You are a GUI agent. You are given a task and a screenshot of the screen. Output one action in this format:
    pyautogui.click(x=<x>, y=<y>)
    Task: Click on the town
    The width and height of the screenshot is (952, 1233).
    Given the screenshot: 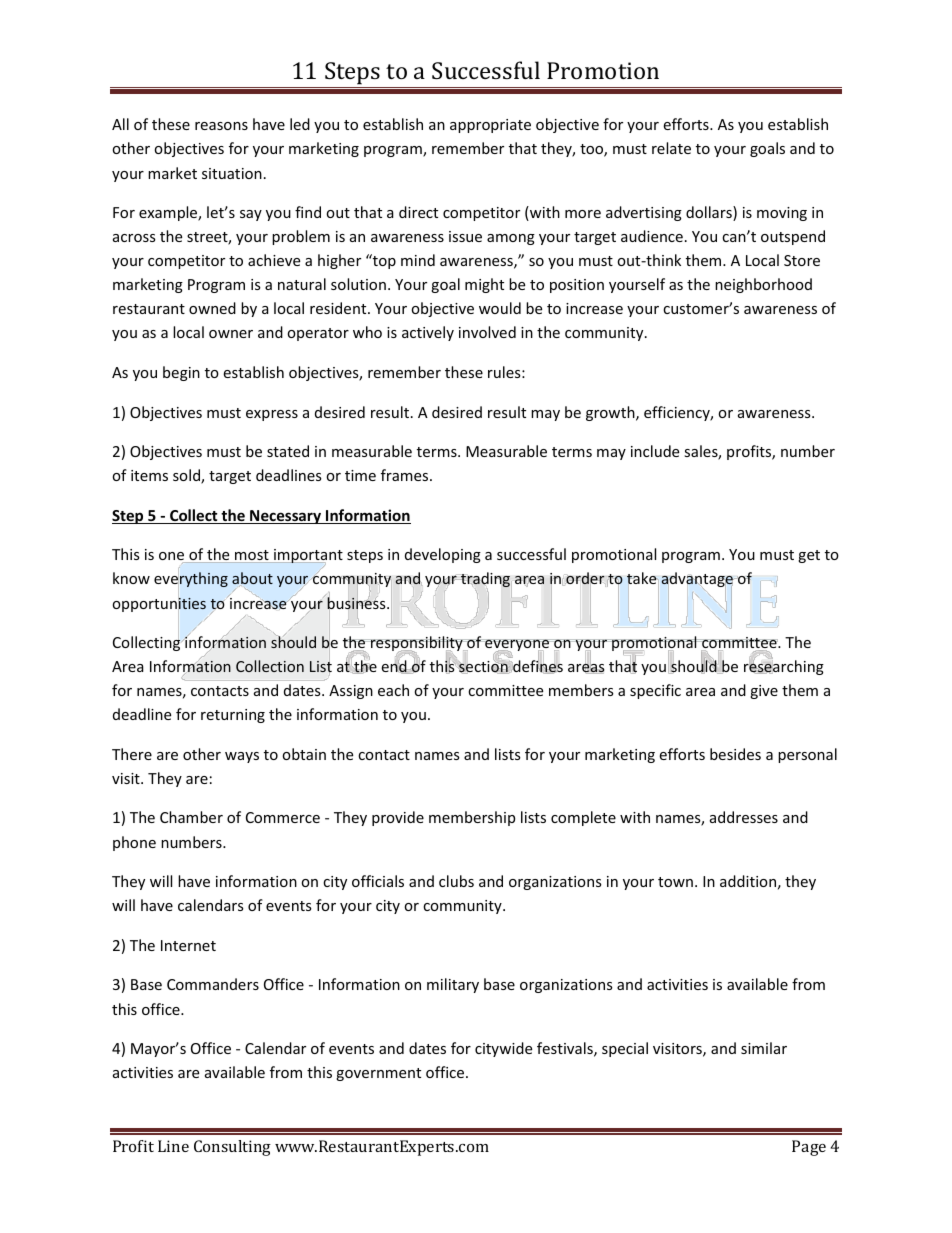 What is the action you would take?
    pyautogui.click(x=675, y=882)
